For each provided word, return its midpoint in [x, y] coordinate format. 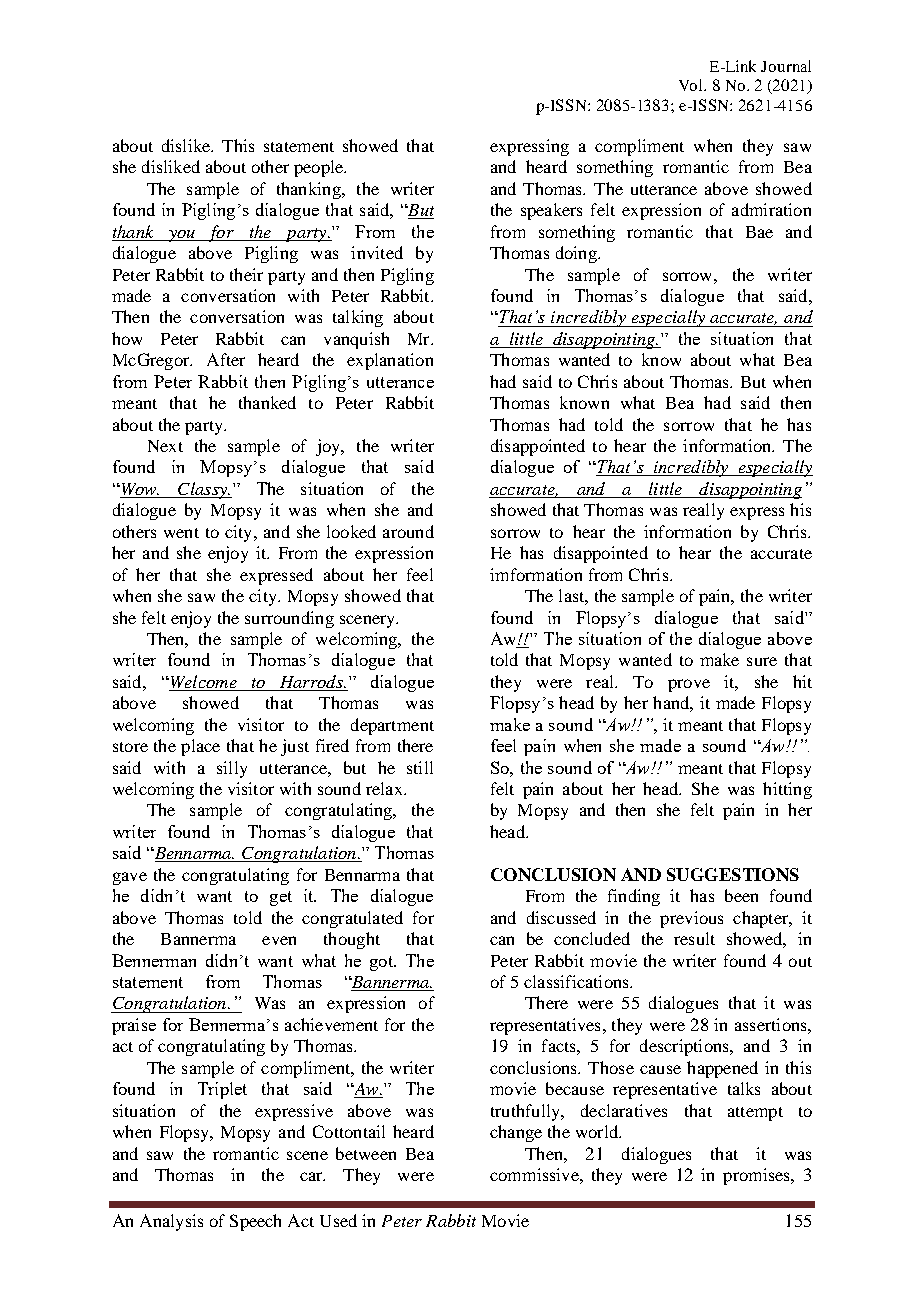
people [320, 168]
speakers [551, 211]
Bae [759, 232]
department [392, 726]
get [281, 898]
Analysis [171, 1222]
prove [689, 685]
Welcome [203, 683]
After [226, 359]
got [382, 963]
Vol [692, 85]
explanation [390, 361]
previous [691, 919]
